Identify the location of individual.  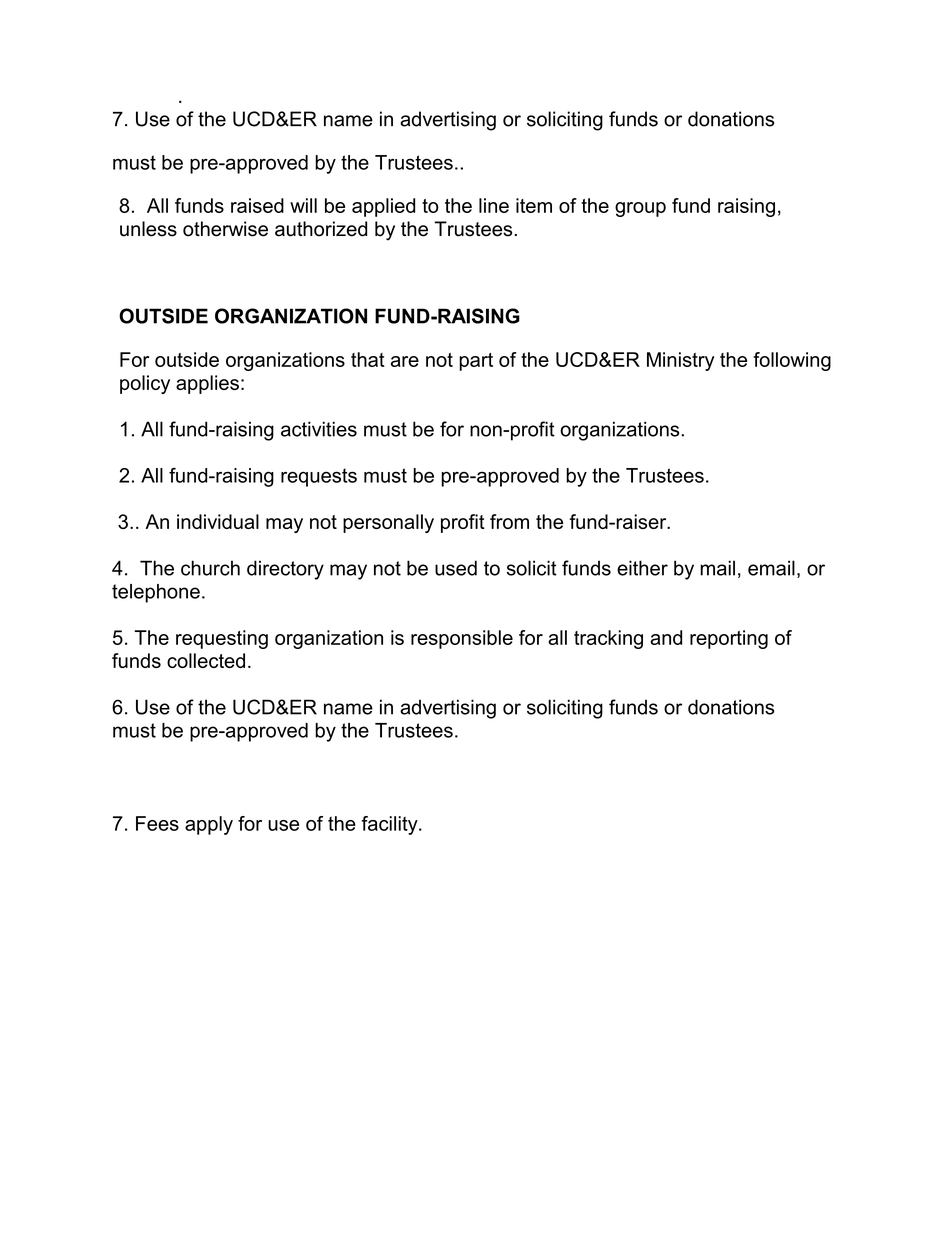
(218, 521).
